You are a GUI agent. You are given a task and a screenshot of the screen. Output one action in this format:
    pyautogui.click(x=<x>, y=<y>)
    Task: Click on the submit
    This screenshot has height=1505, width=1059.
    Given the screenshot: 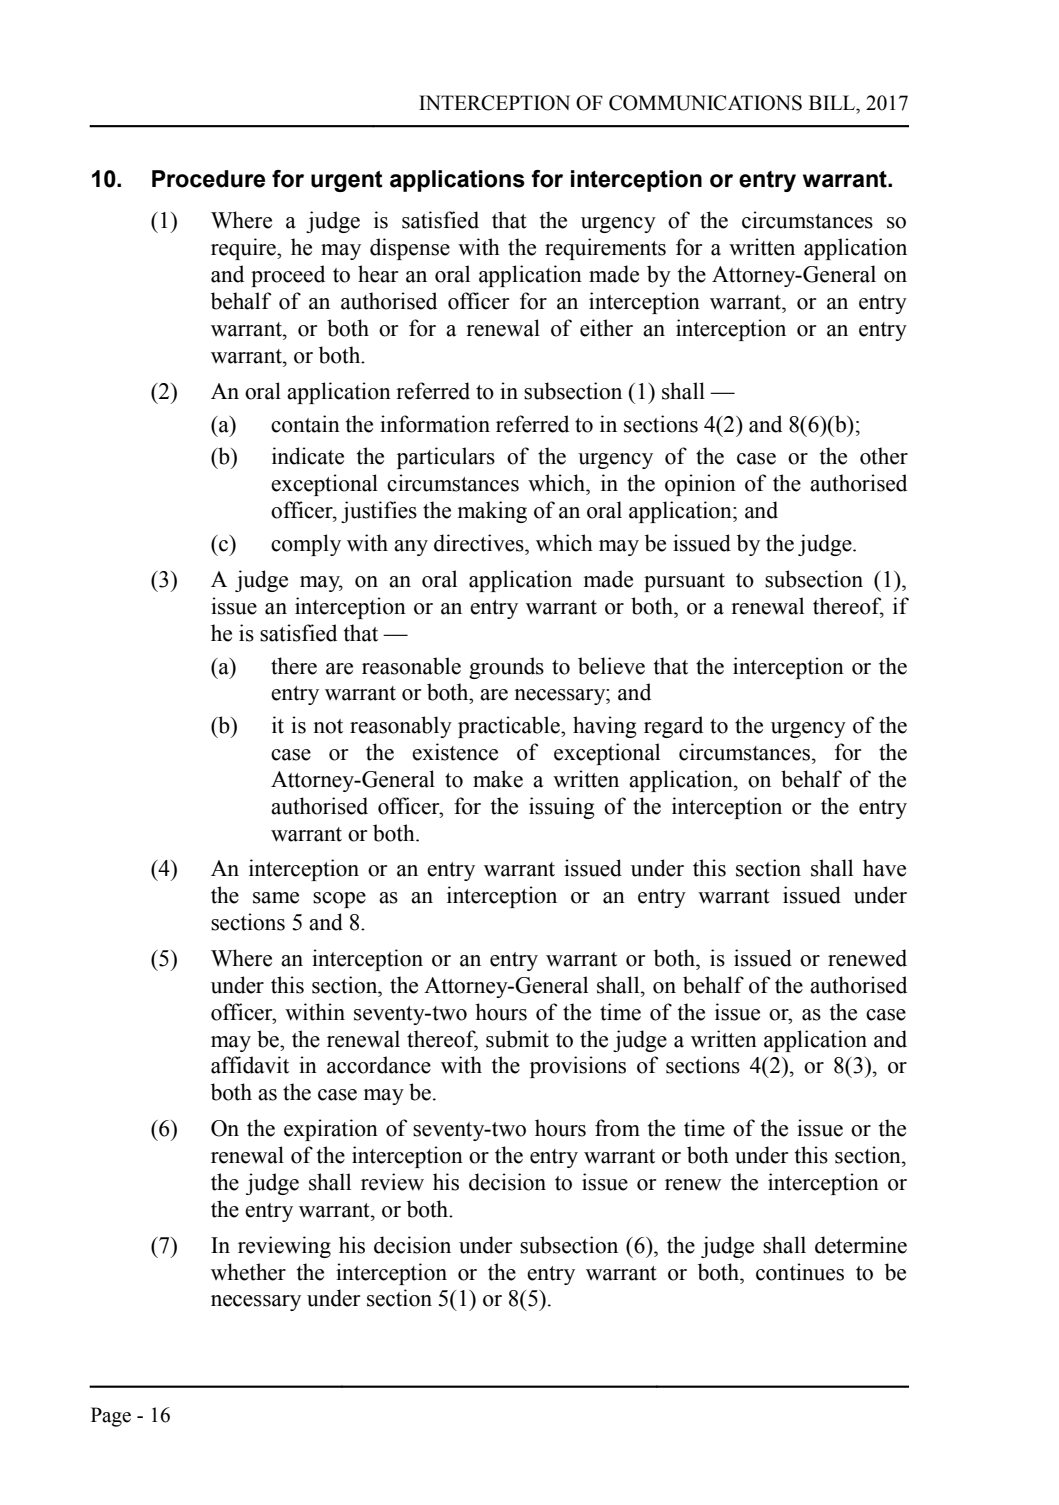 What is the action you would take?
    pyautogui.click(x=517, y=1039)
